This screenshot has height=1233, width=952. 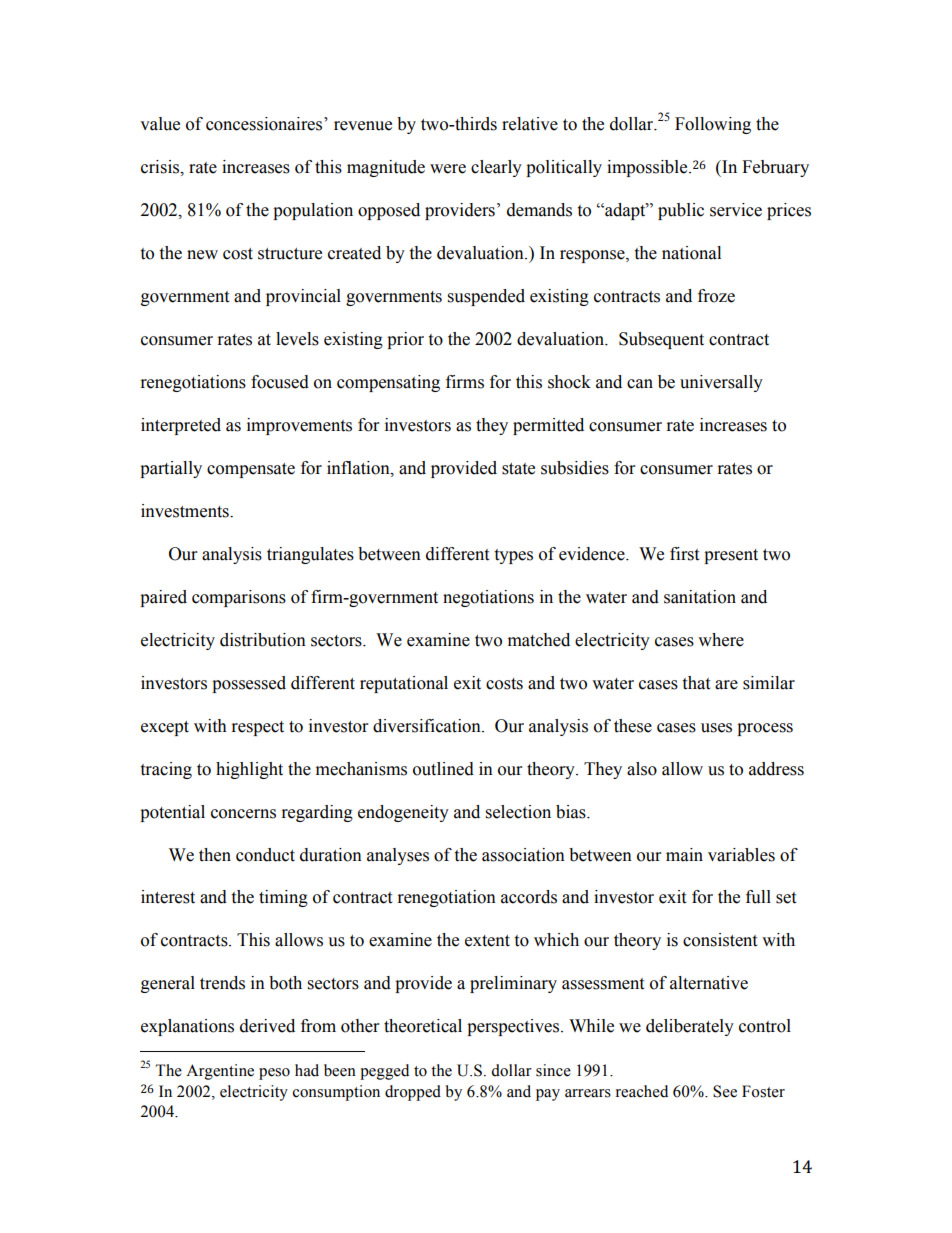 What do you see at coordinates (523, 855) in the screenshot?
I see `association` at bounding box center [523, 855].
